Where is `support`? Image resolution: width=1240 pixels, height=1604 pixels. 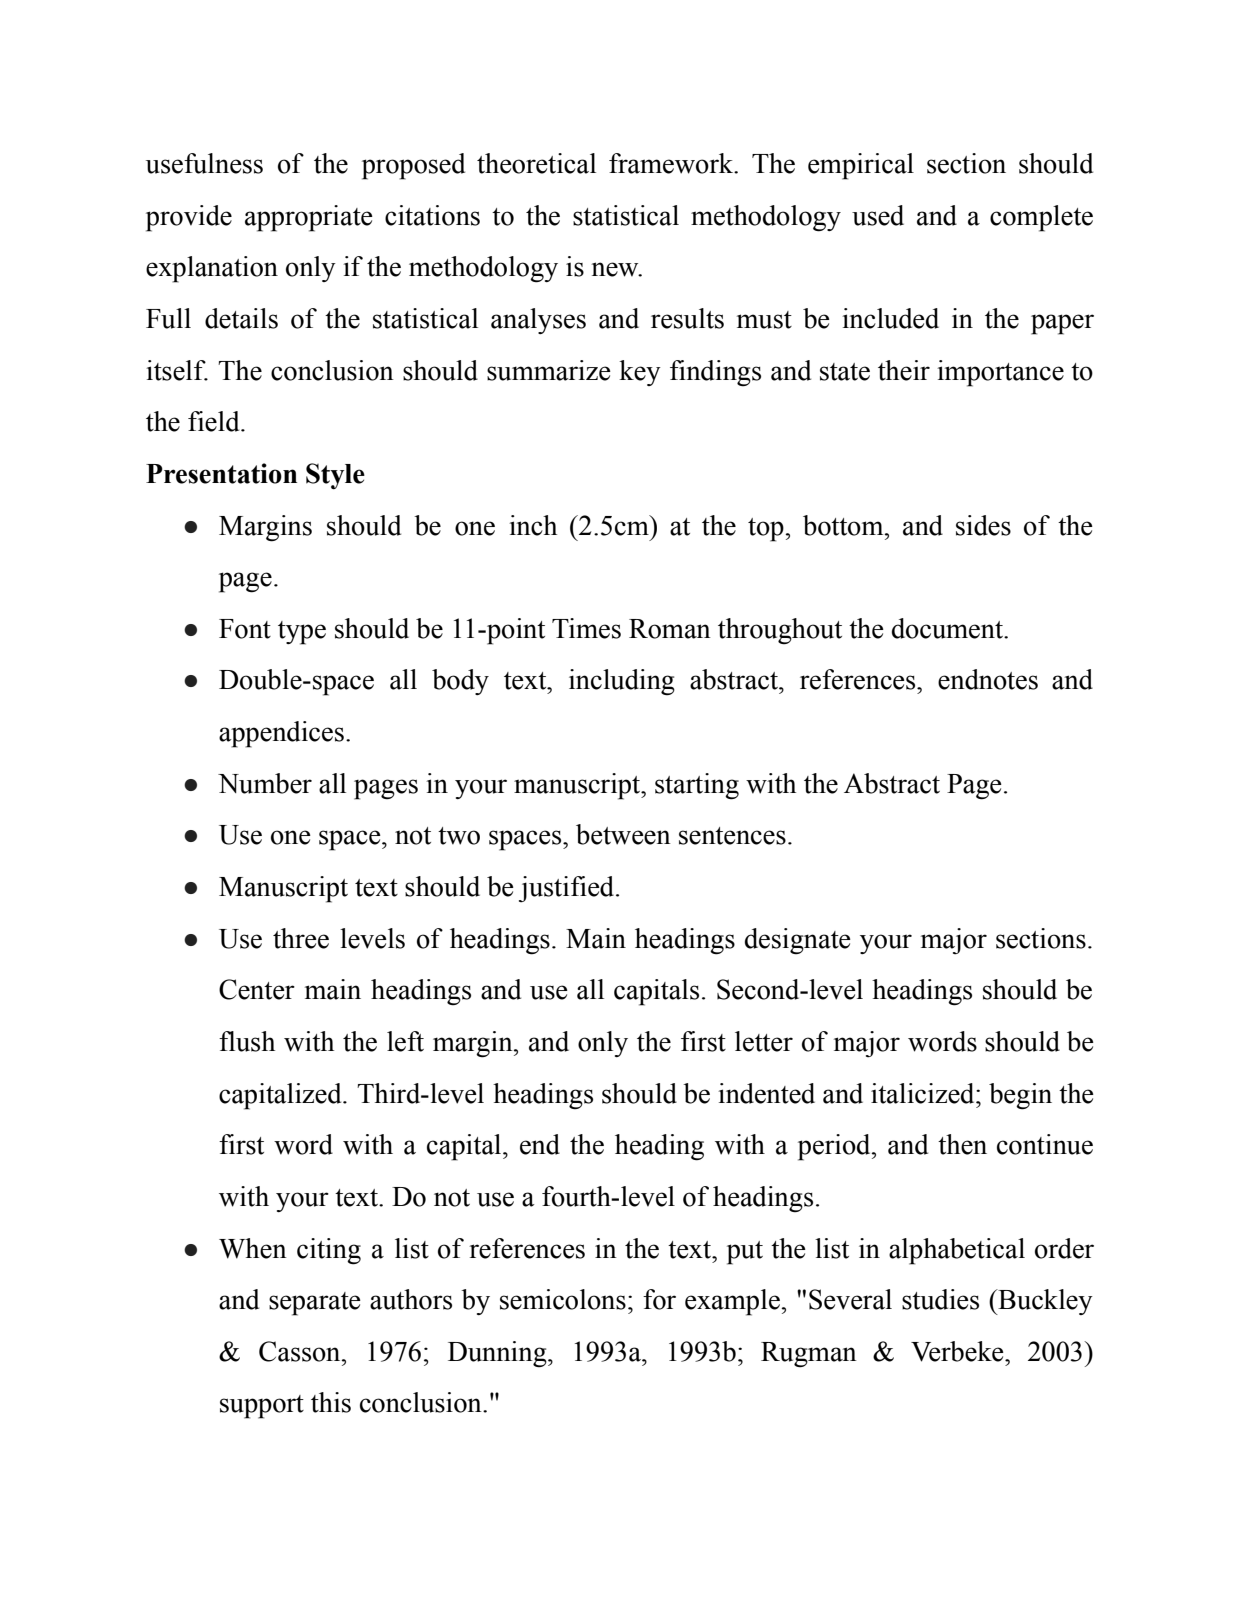 support is located at coordinates (262, 1407).
